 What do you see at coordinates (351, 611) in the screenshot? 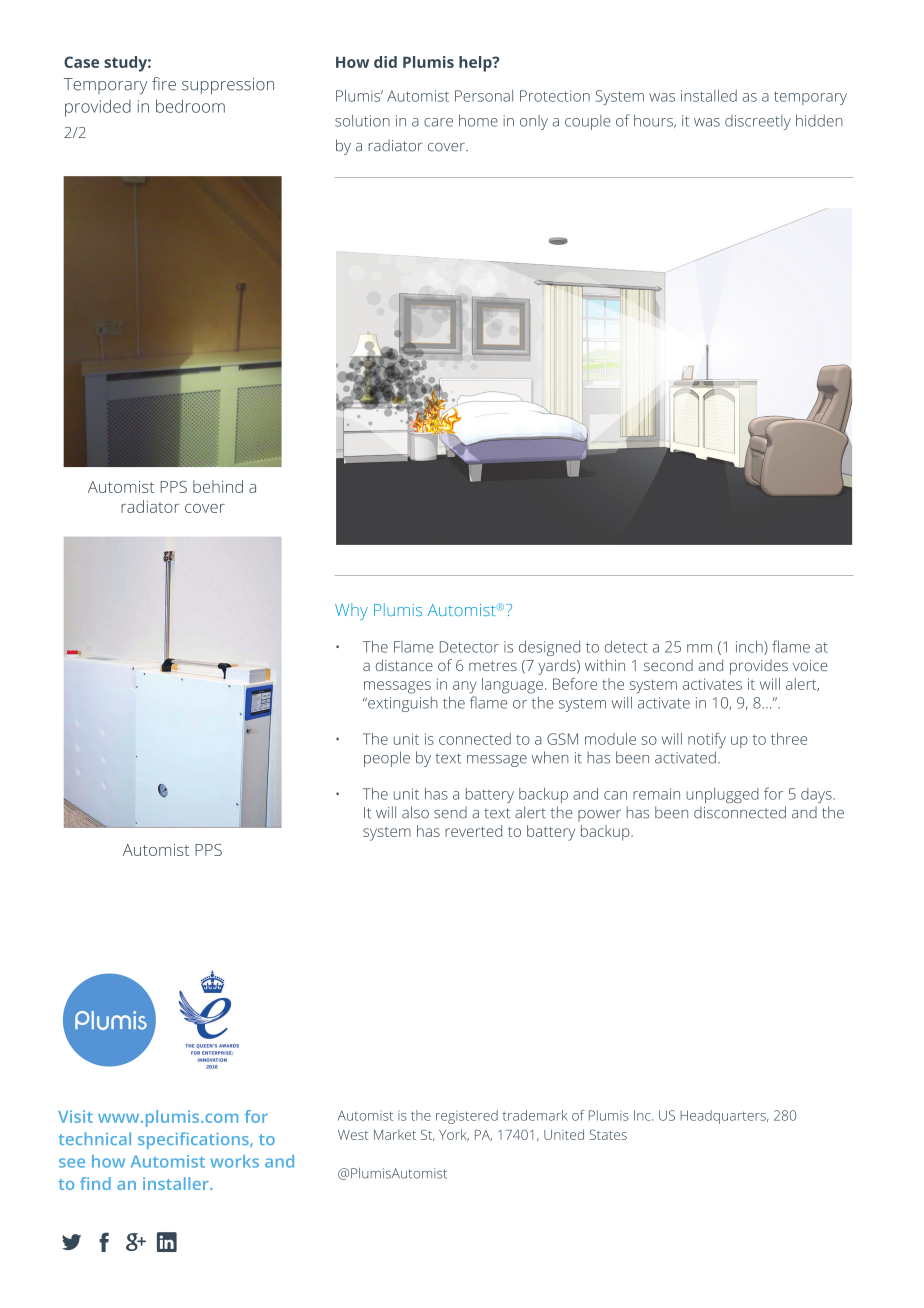
I see `Why` at bounding box center [351, 611].
